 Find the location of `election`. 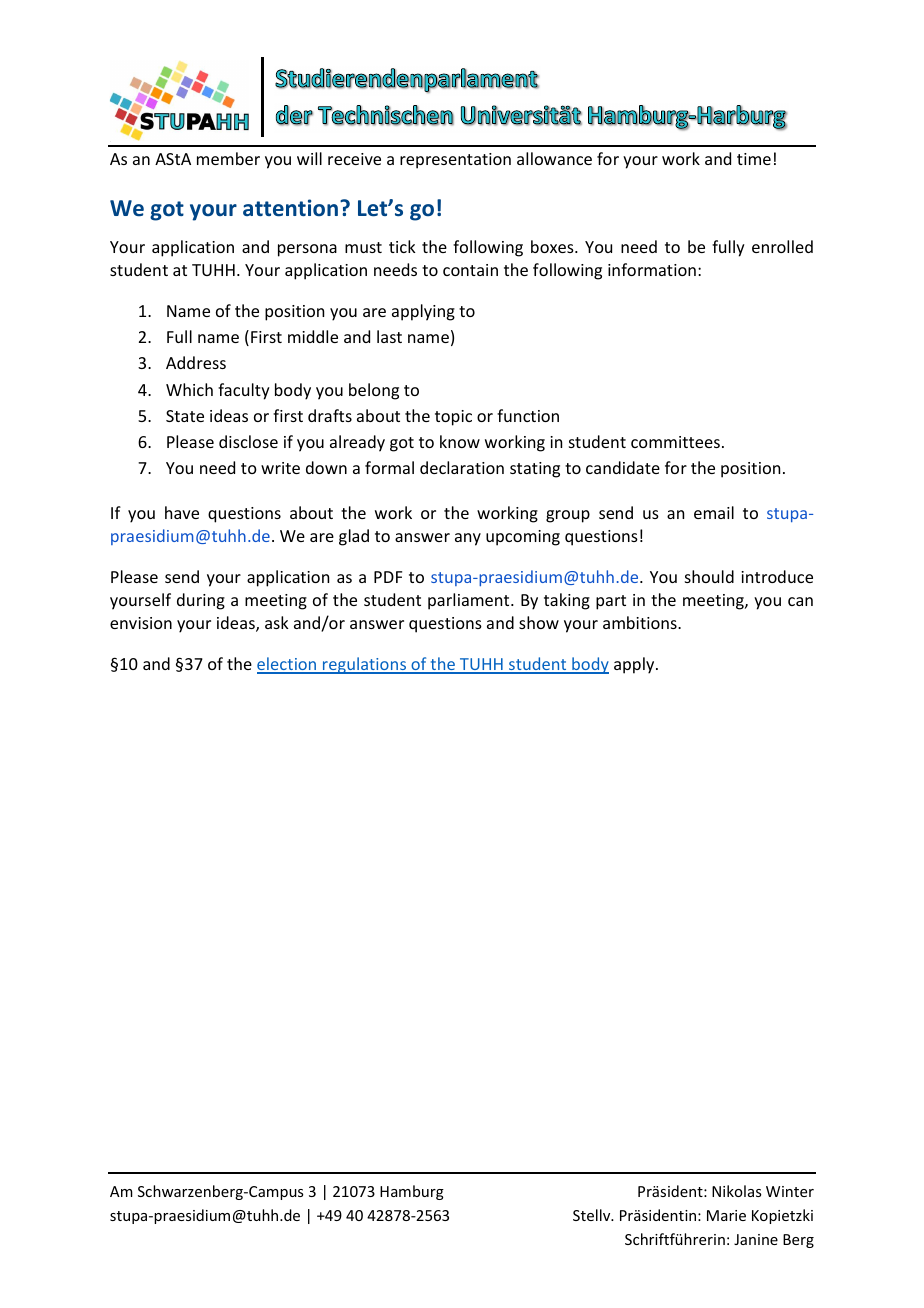

election is located at coordinates (288, 665).
